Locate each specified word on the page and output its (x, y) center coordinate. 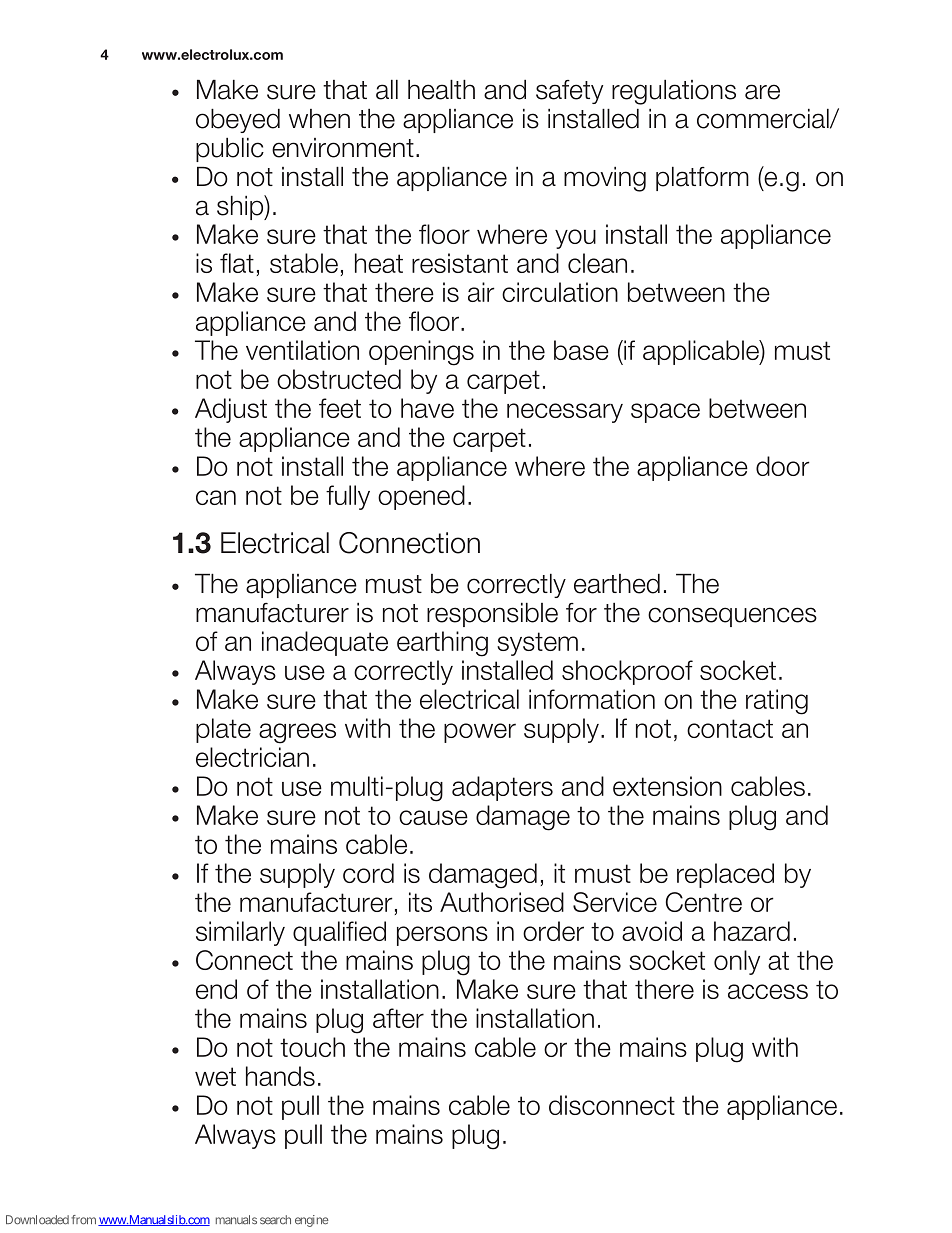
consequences (732, 617)
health (441, 89)
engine (312, 1221)
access (768, 991)
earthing (442, 644)
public (230, 149)
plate (223, 730)
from (83, 1220)
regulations (674, 92)
